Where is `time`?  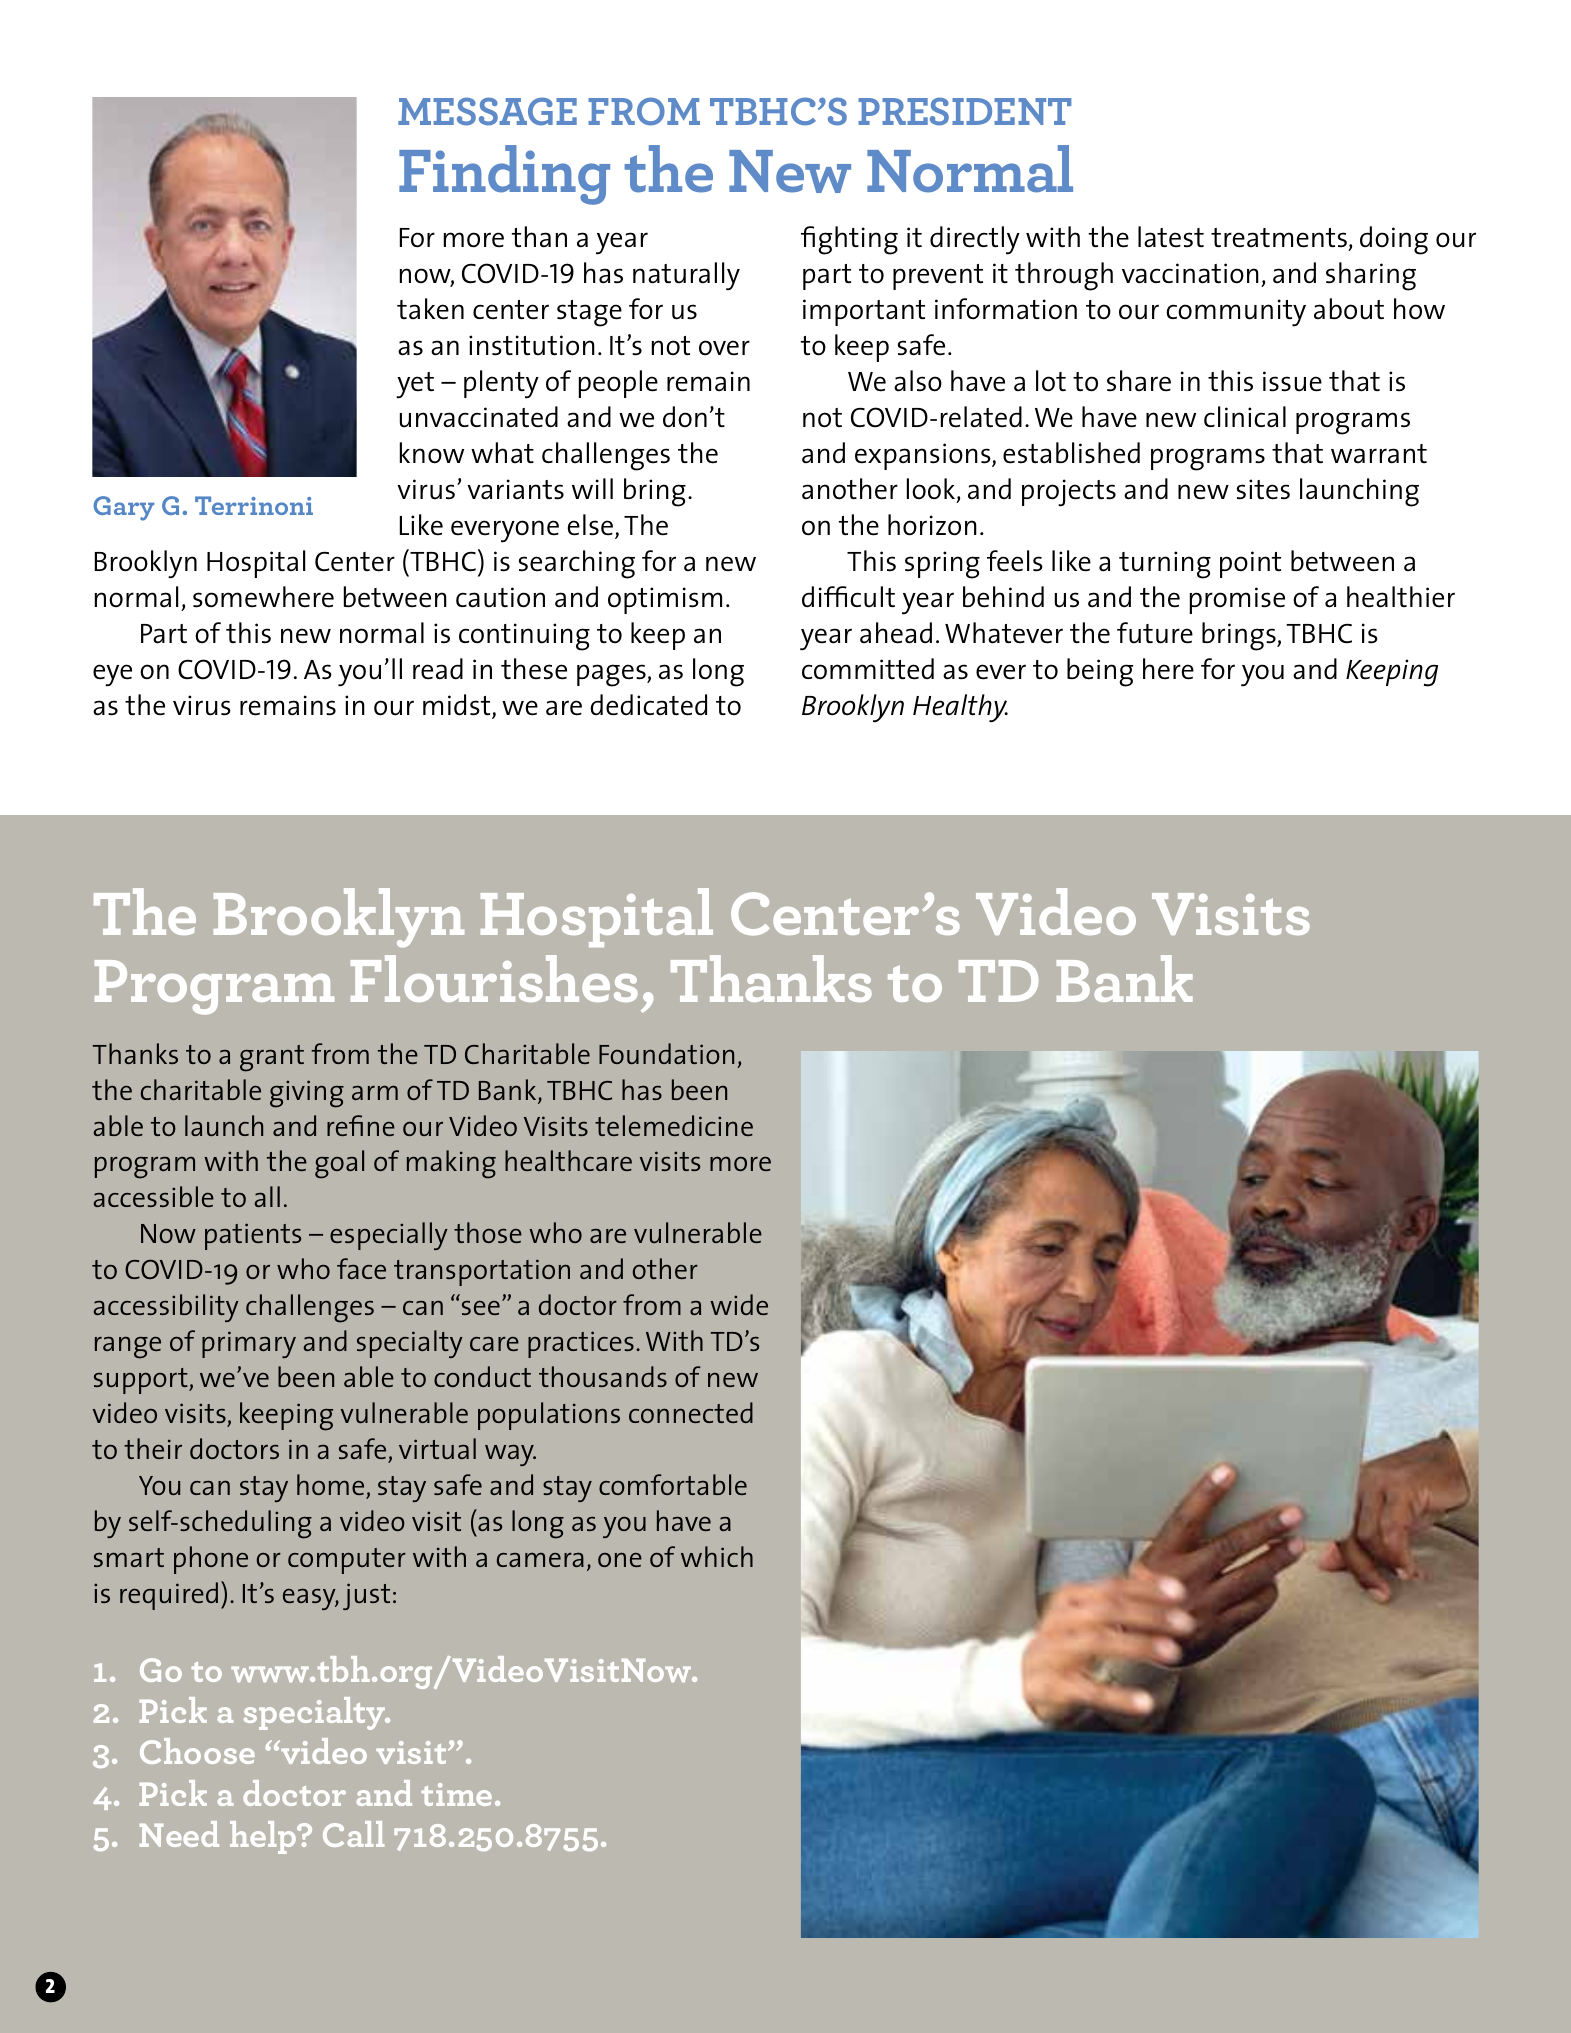 time is located at coordinates (457, 1794).
